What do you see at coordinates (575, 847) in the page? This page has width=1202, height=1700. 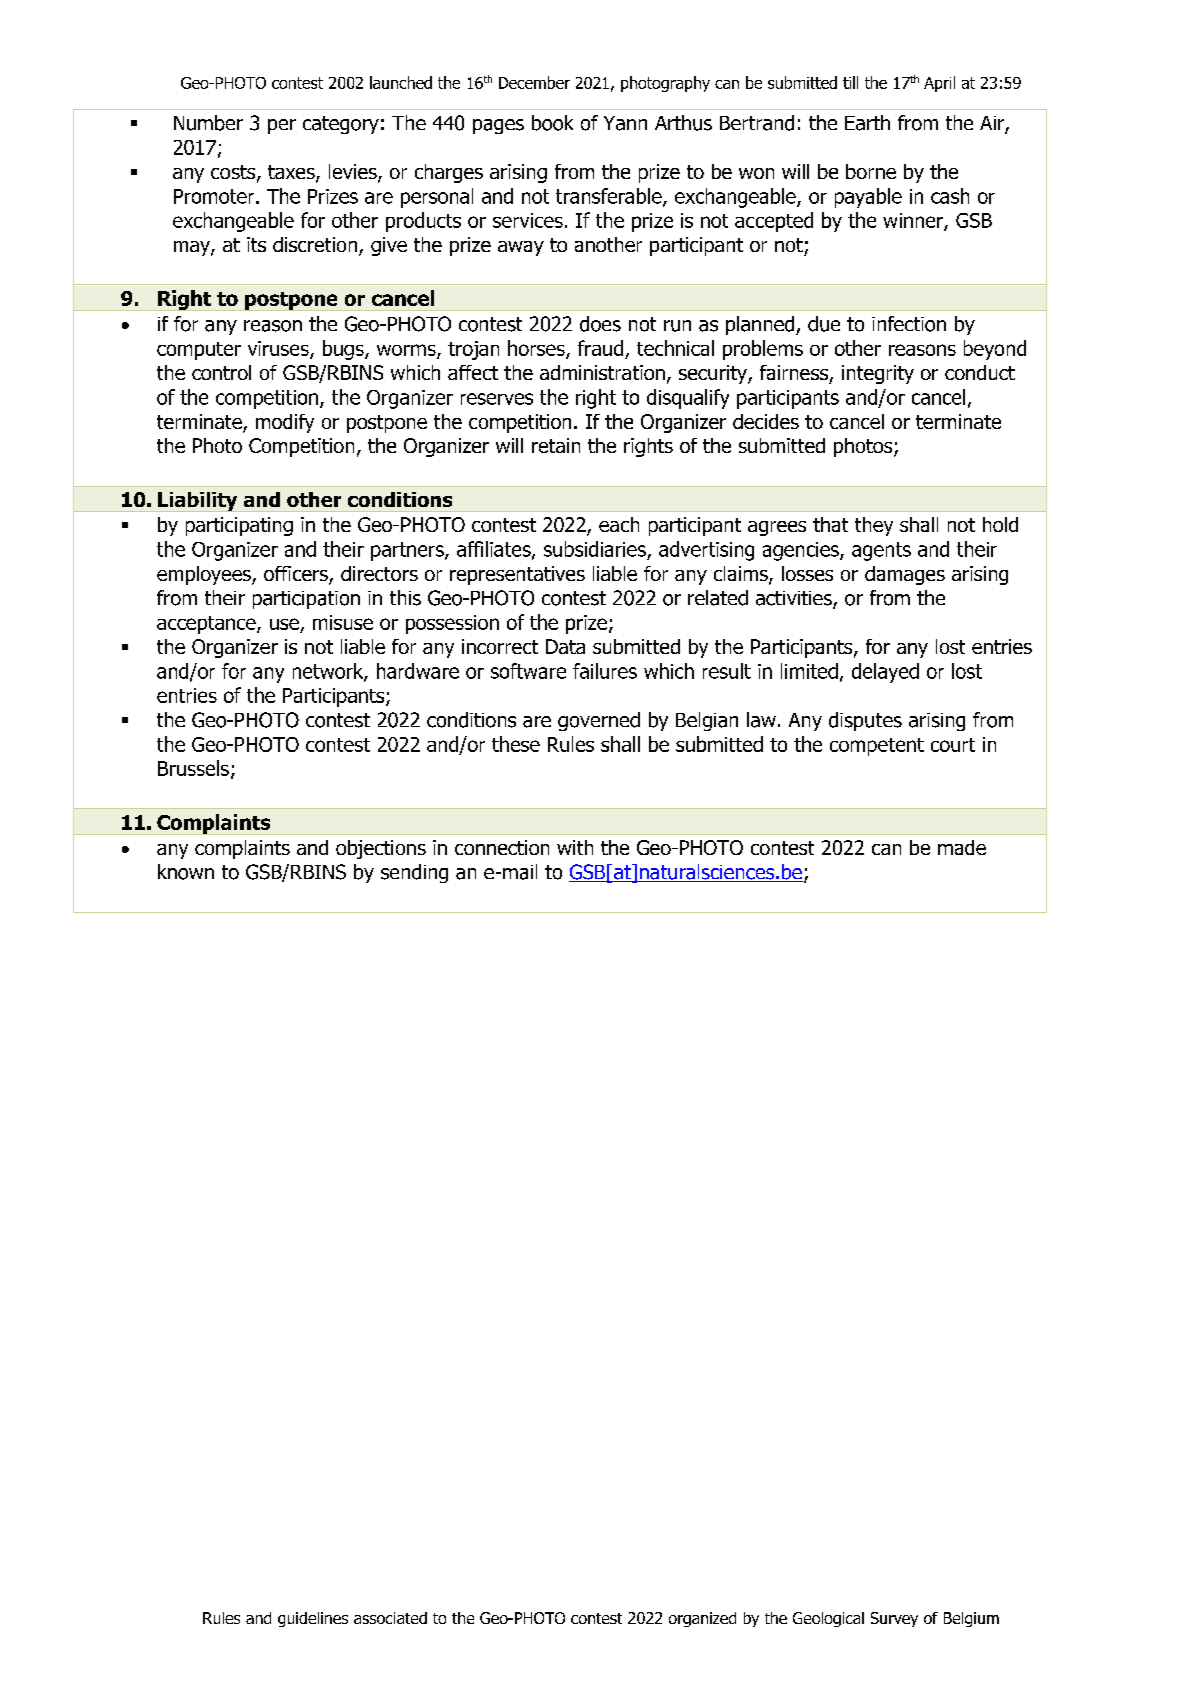 I see `with` at bounding box center [575, 847].
